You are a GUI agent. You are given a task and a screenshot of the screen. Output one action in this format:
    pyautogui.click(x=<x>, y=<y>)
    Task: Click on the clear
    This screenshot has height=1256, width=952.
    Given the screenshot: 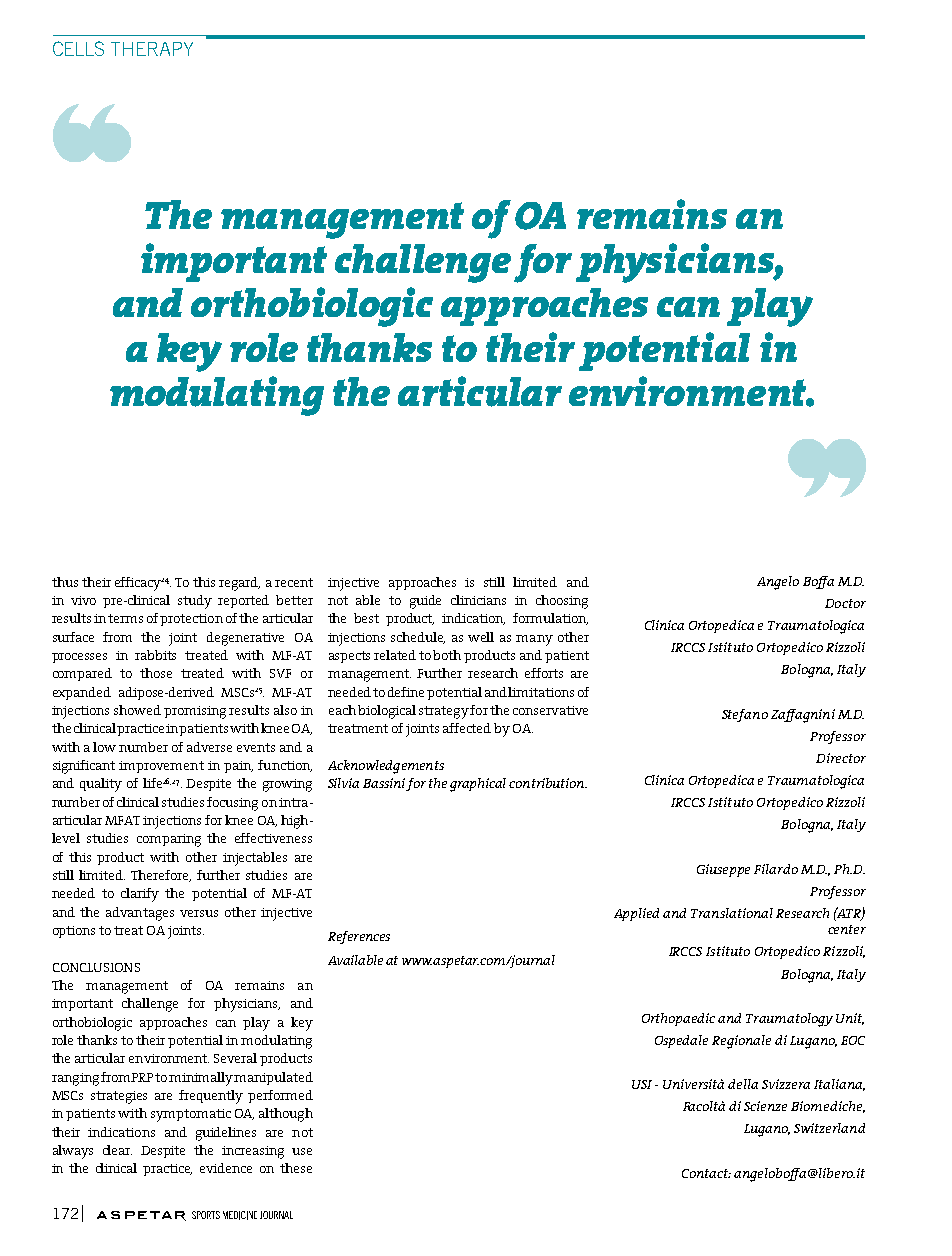 What is the action you would take?
    pyautogui.click(x=117, y=1150)
